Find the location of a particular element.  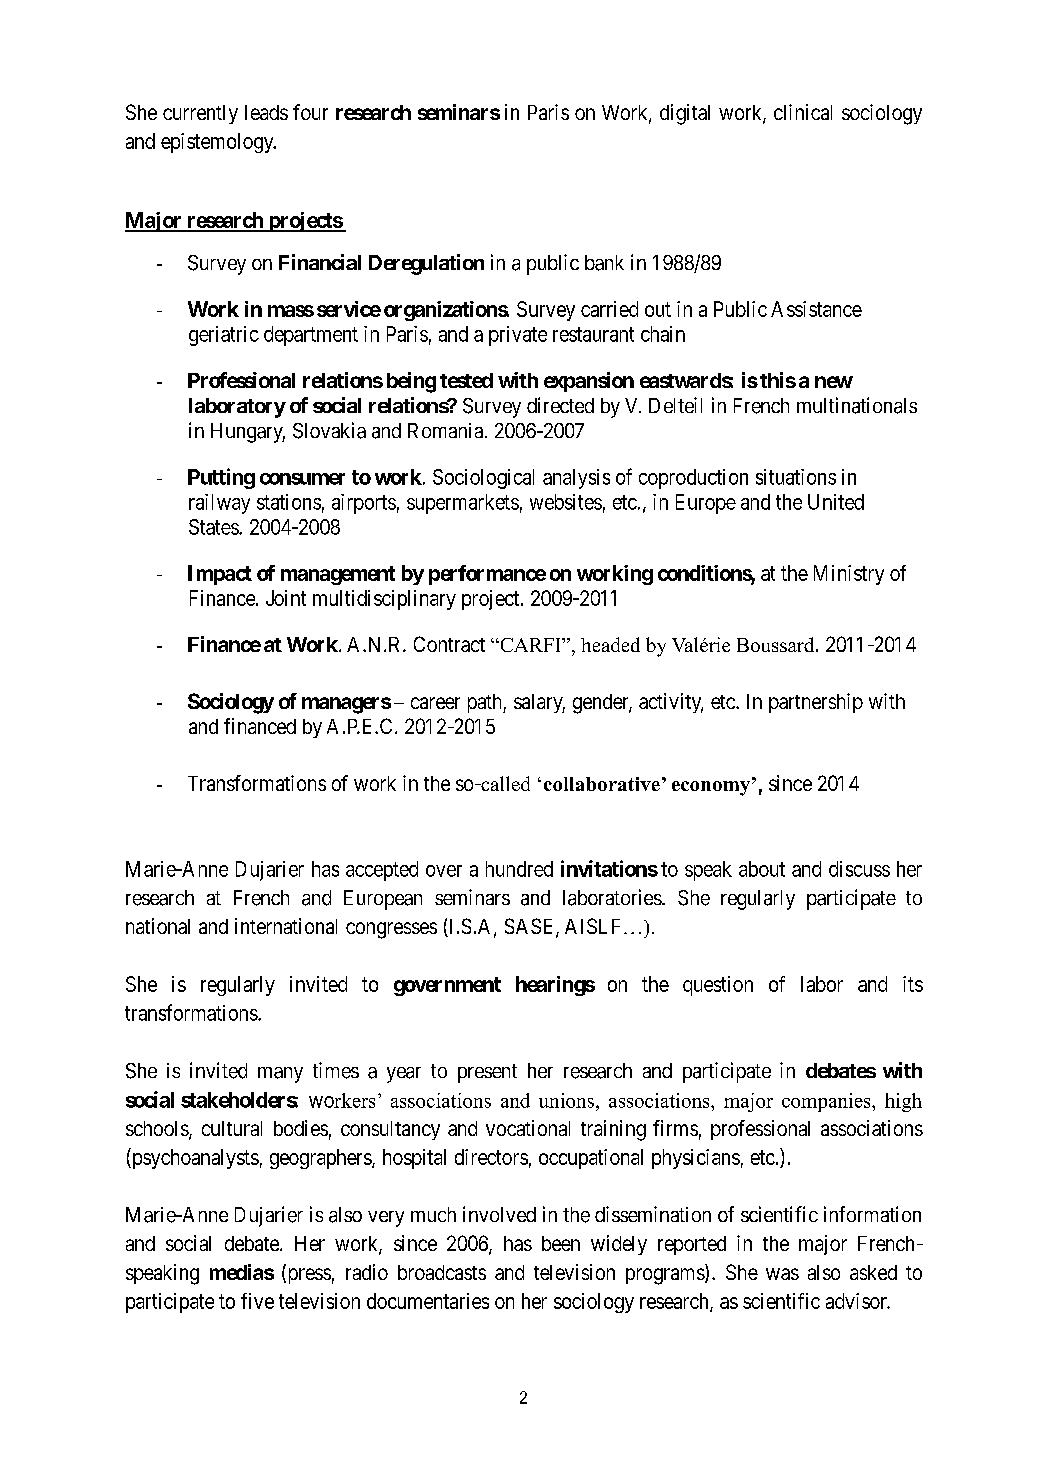

digital is located at coordinates (685, 114).
